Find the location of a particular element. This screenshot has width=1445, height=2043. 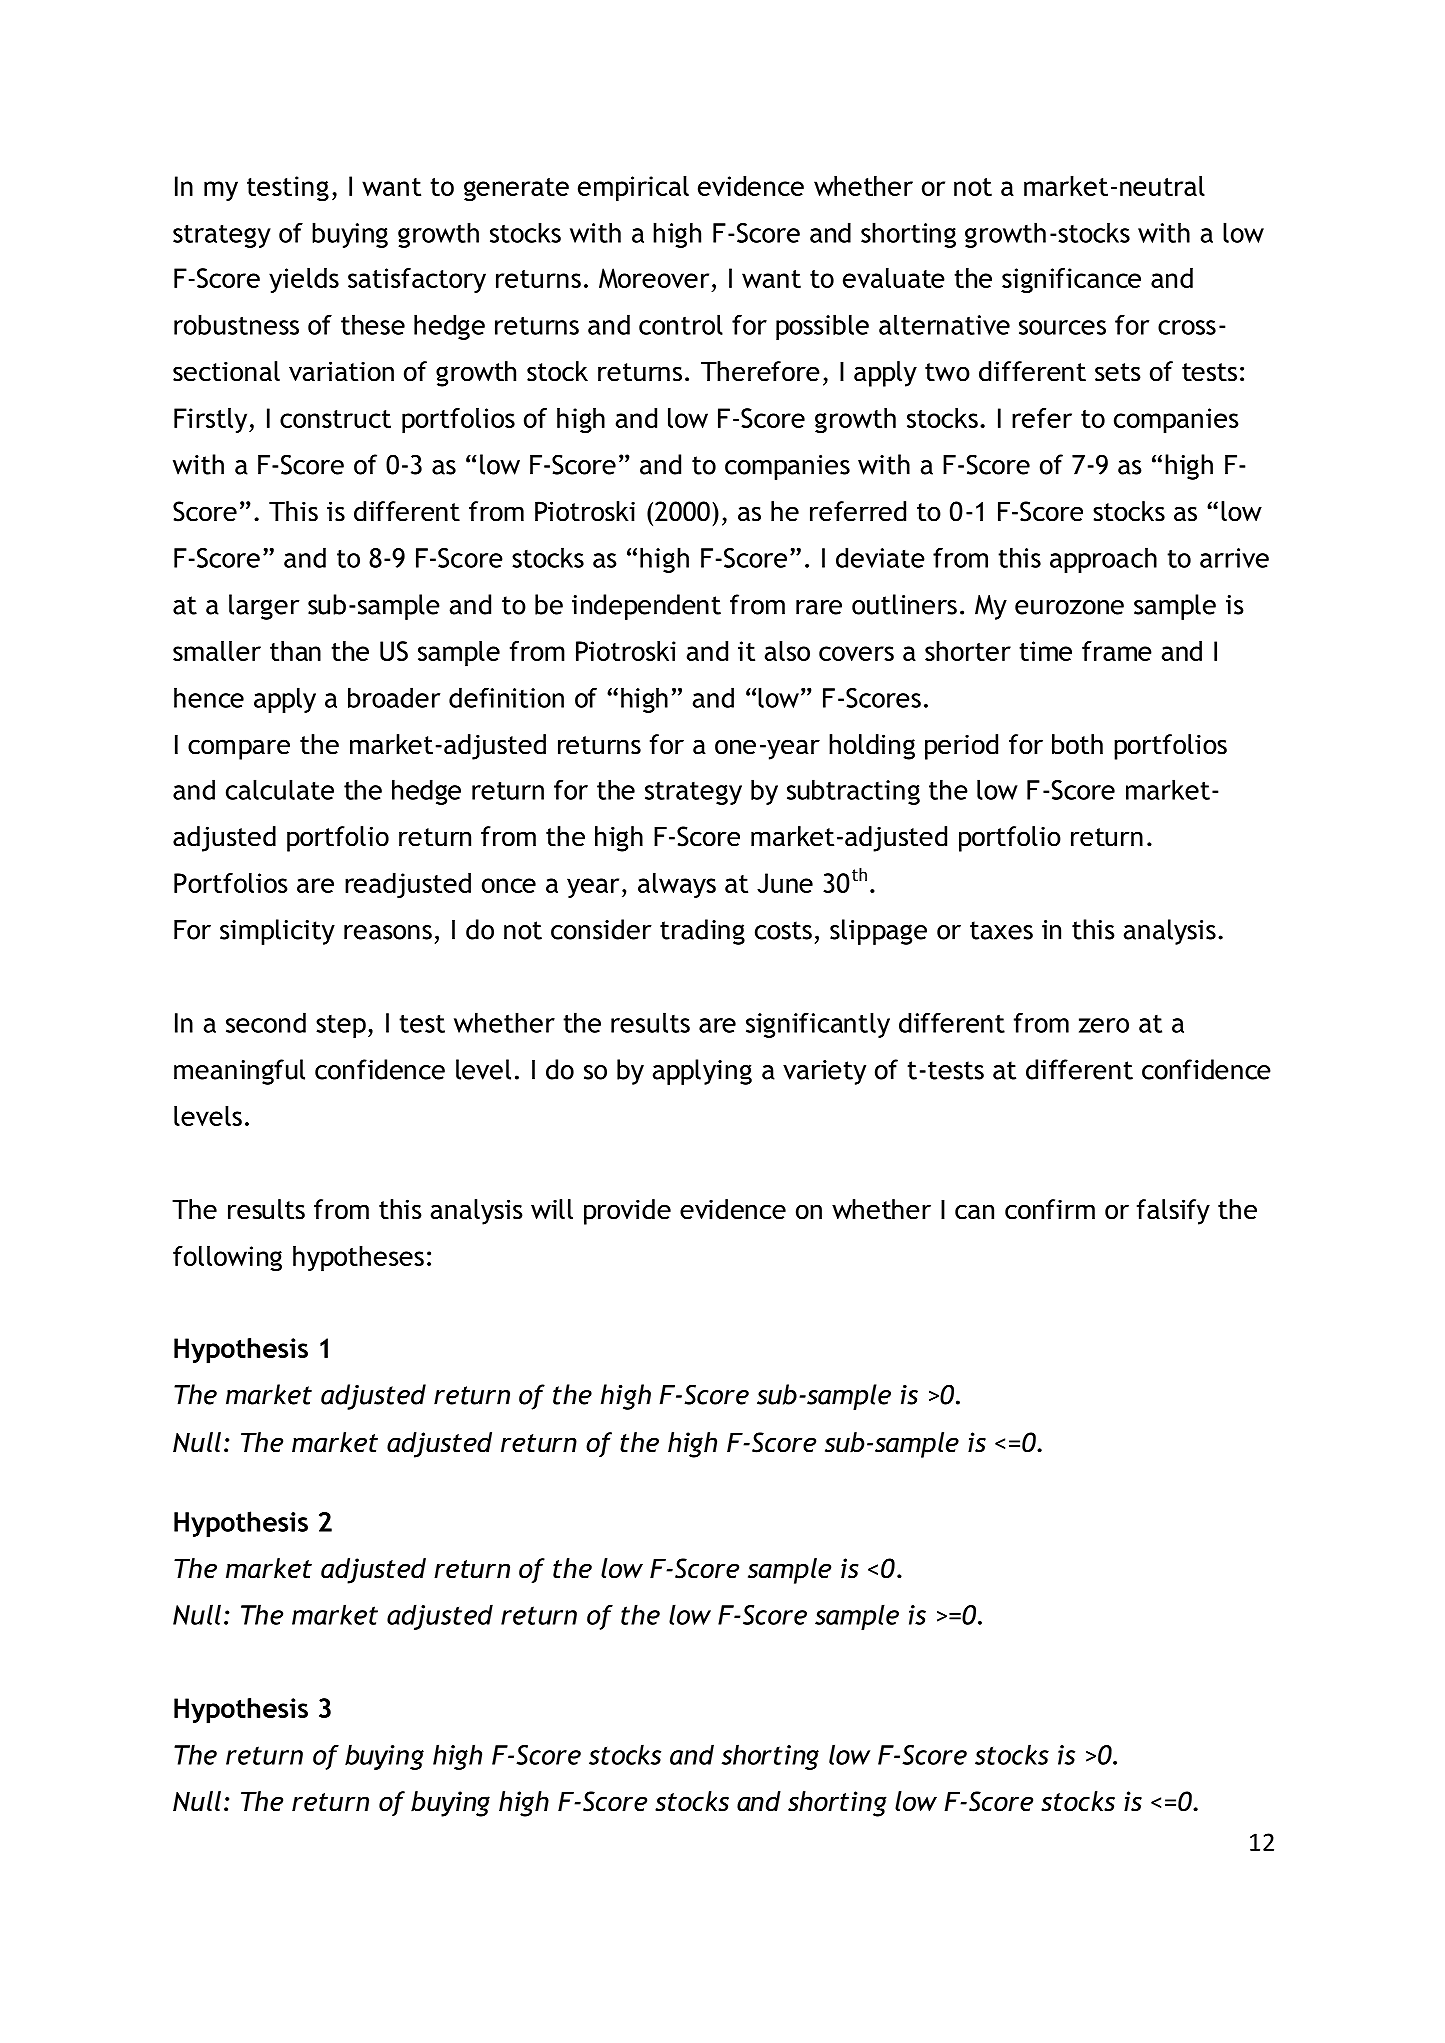

approach is located at coordinates (1103, 560).
